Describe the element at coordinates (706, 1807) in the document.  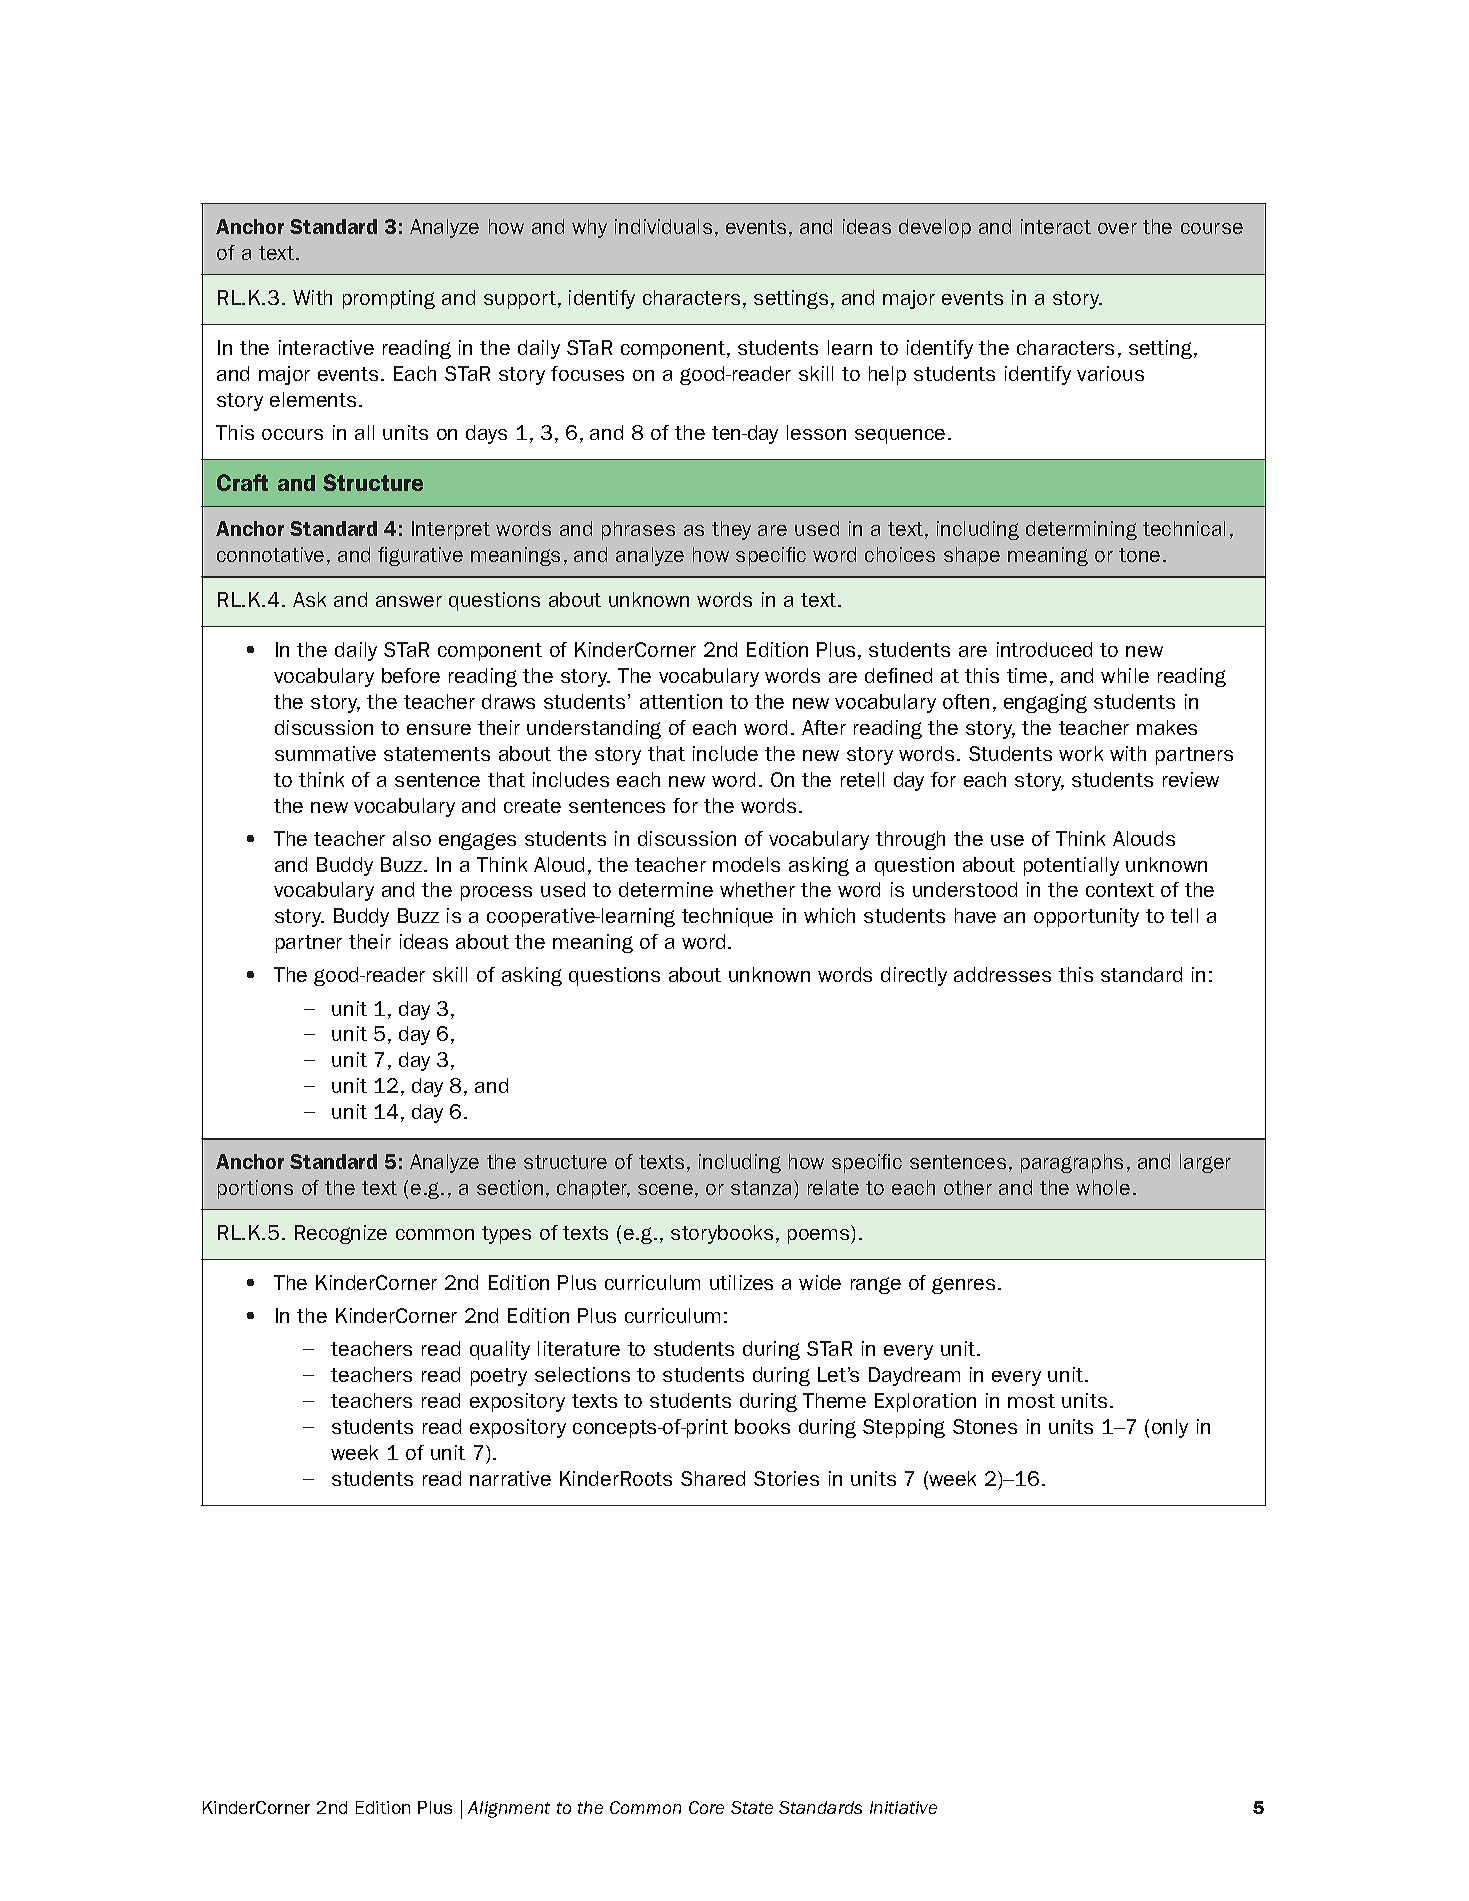
I see `Core` at that location.
